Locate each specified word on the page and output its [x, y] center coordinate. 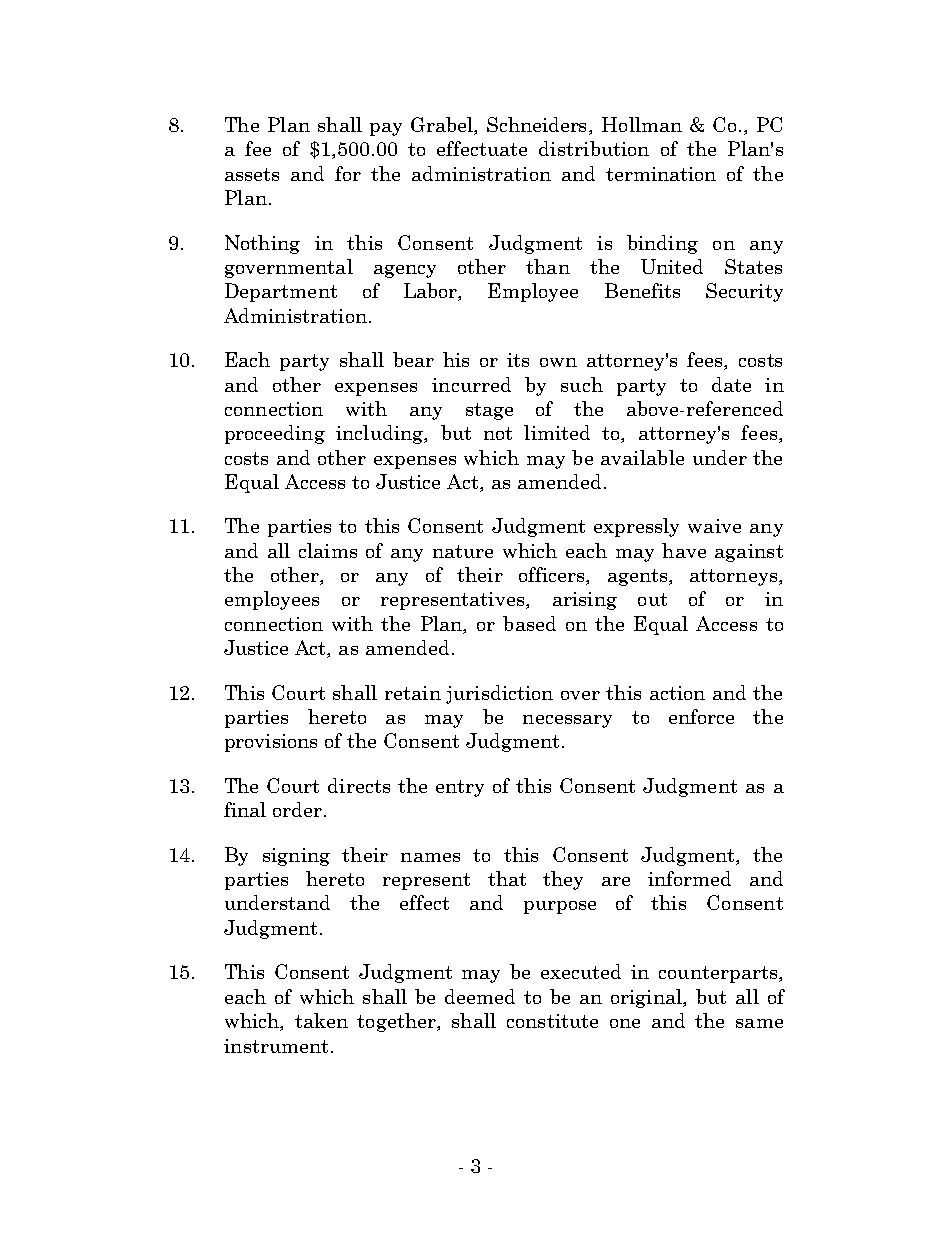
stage [489, 411]
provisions [271, 743]
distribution [594, 148]
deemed [480, 996]
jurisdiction [499, 694]
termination [661, 174]
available [642, 457]
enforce [701, 716]
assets [252, 174]
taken [321, 1020]
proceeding [275, 434]
